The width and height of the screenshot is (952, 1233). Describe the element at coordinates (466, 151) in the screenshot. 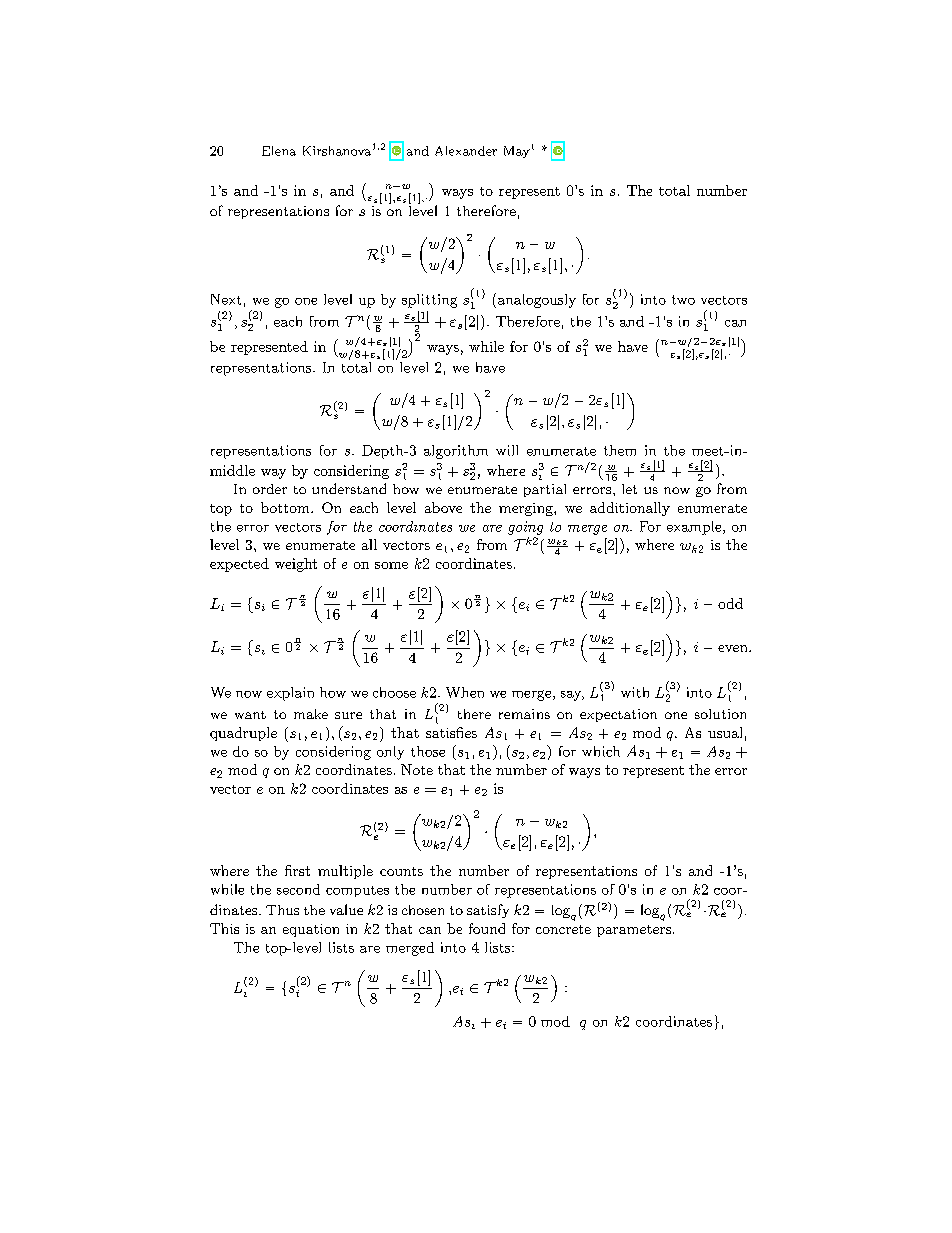

I see `Alexander` at that location.
